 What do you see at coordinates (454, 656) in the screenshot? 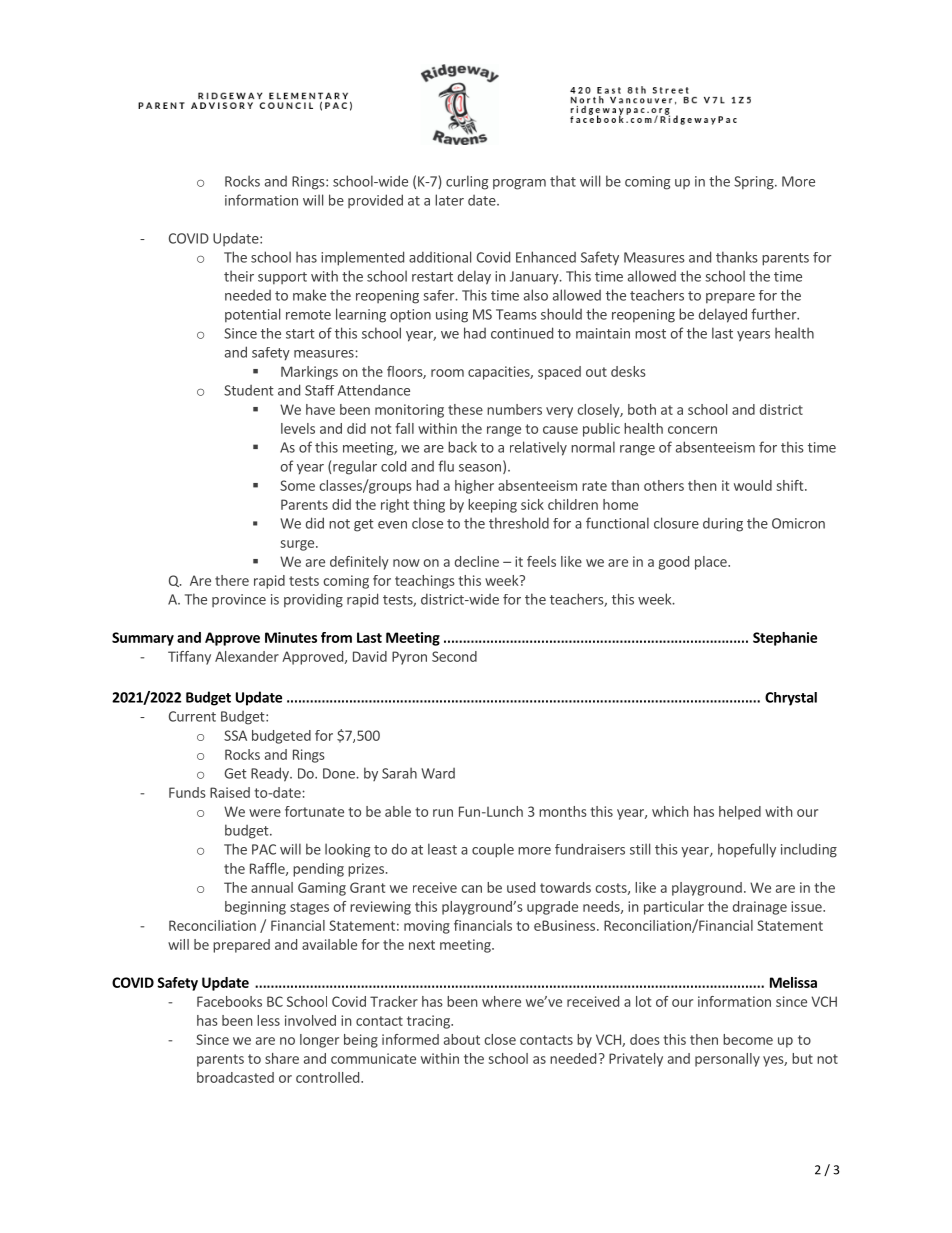
I see `Second` at bounding box center [454, 656].
